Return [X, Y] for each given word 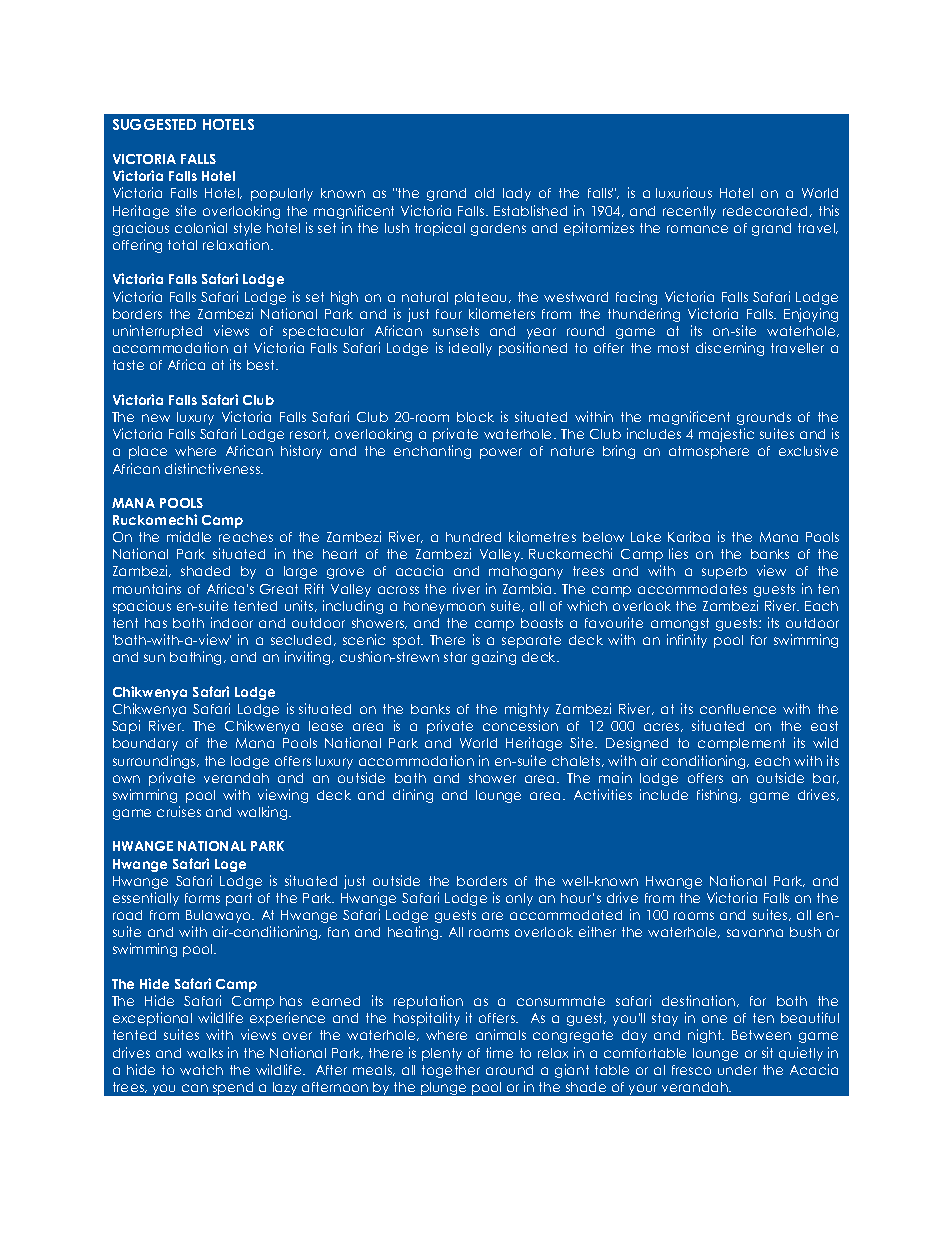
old [484, 193]
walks [205, 1053]
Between [761, 1035]
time [499, 1052]
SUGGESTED [154, 124]
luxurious [684, 192]
